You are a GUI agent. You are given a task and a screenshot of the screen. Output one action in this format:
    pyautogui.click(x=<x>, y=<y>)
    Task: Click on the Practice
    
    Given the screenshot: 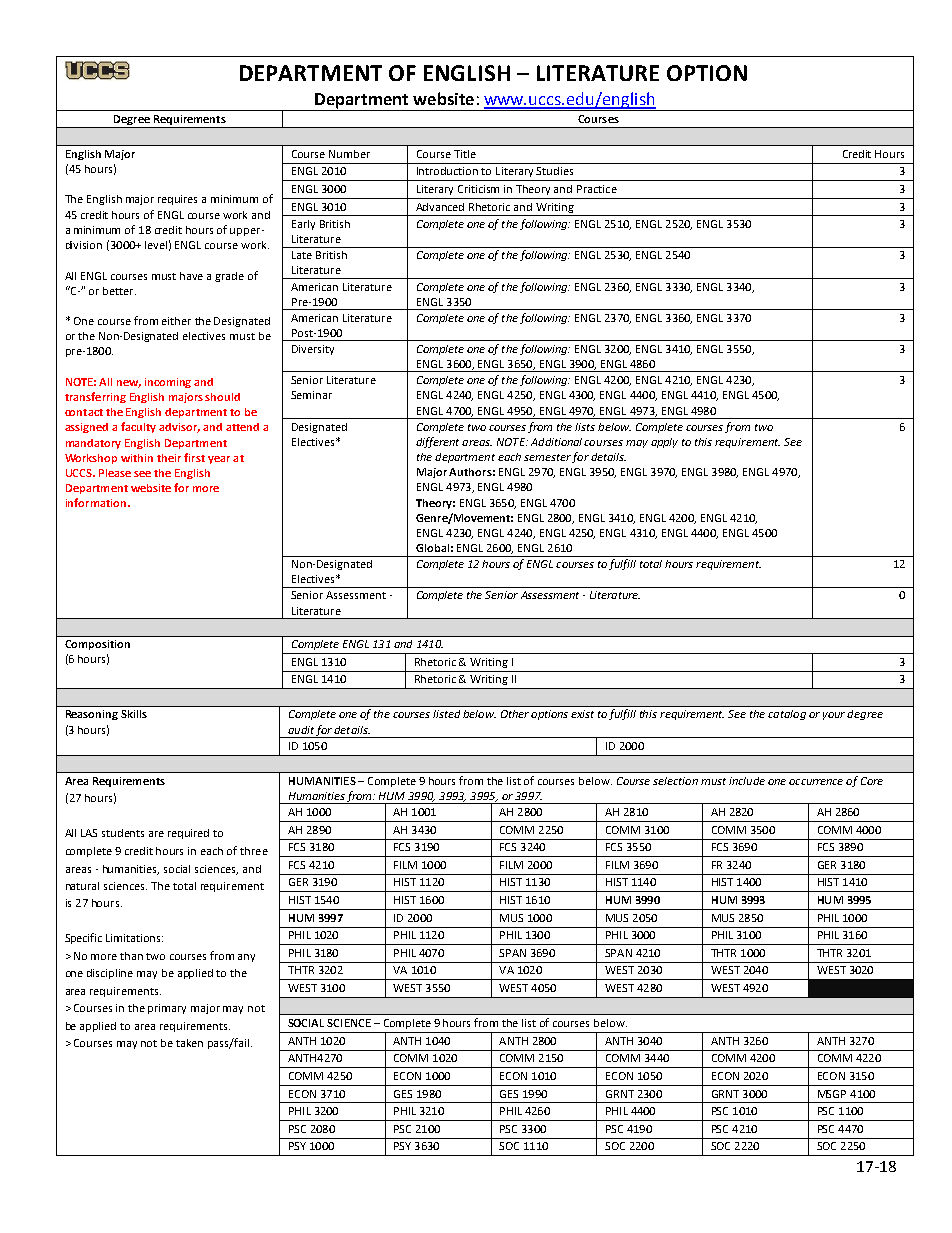 What is the action you would take?
    pyautogui.click(x=597, y=189)
